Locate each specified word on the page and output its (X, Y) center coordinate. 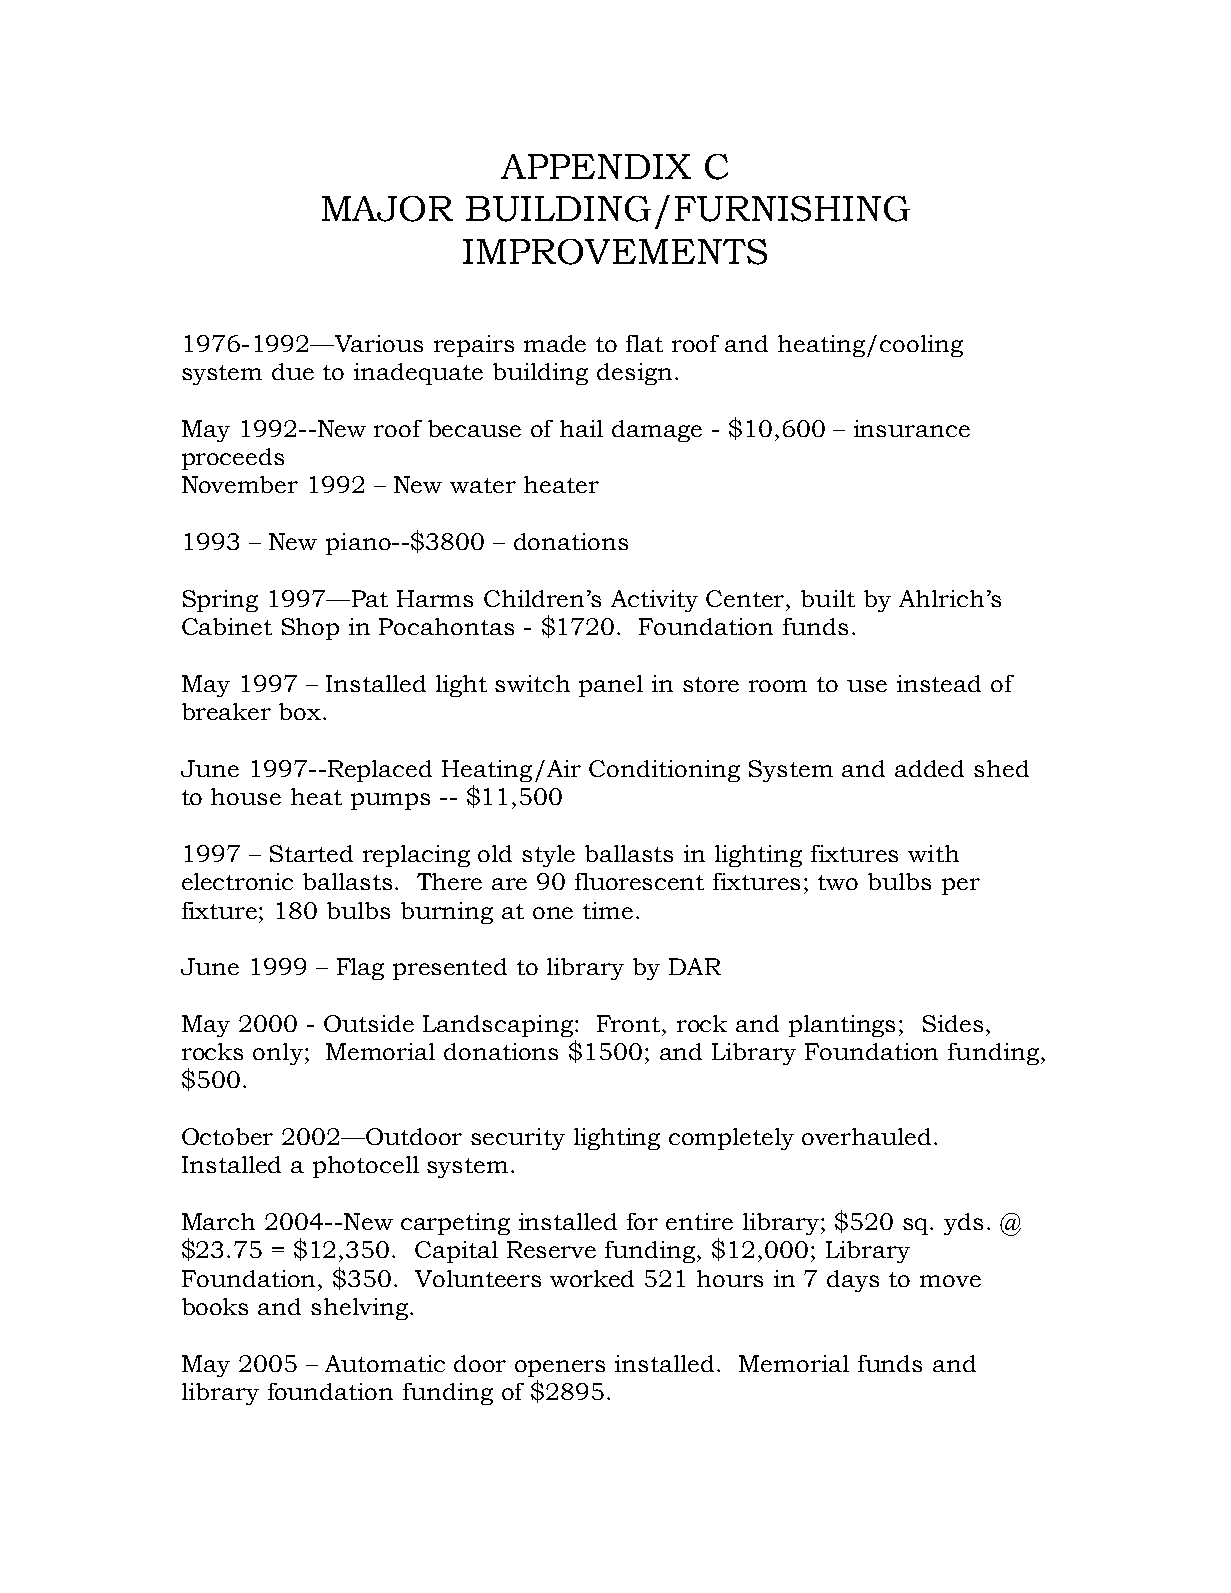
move (950, 1281)
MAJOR (387, 209)
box (301, 711)
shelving (359, 1309)
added (929, 768)
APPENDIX (596, 166)
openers (560, 1368)
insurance (912, 428)
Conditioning (664, 771)
